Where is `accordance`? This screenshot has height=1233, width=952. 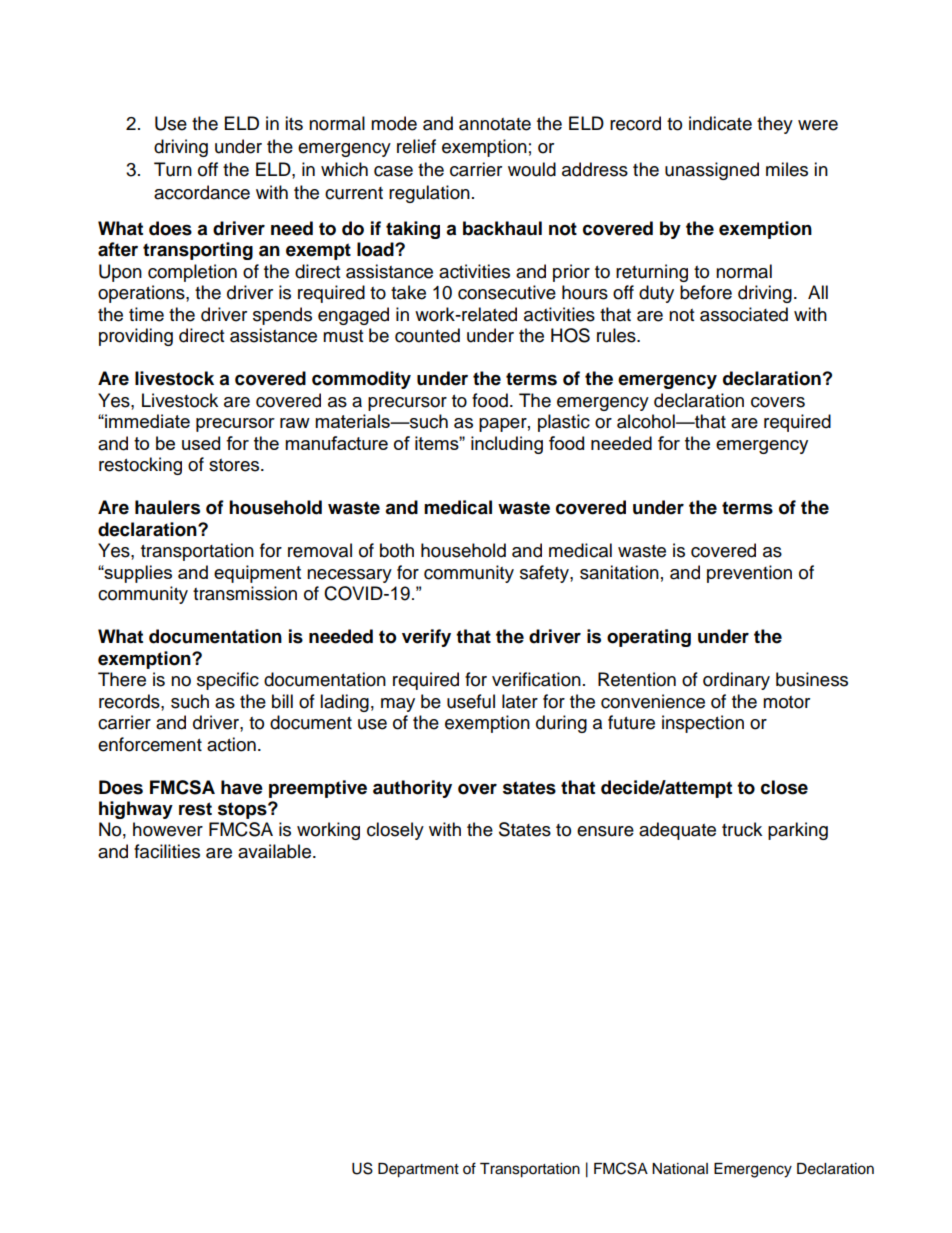
accordance is located at coordinates (202, 192).
